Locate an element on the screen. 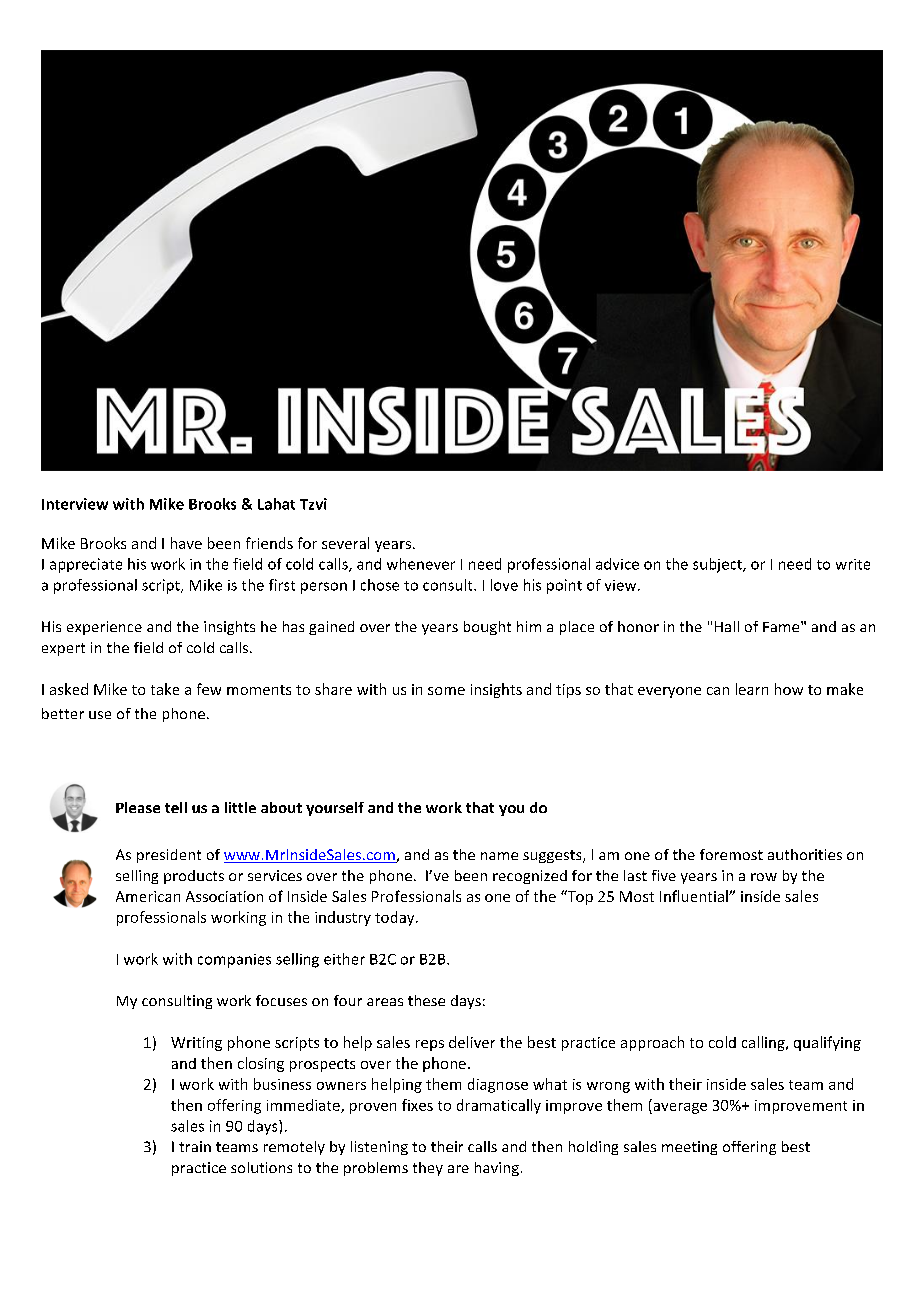  train is located at coordinates (195, 1146).
